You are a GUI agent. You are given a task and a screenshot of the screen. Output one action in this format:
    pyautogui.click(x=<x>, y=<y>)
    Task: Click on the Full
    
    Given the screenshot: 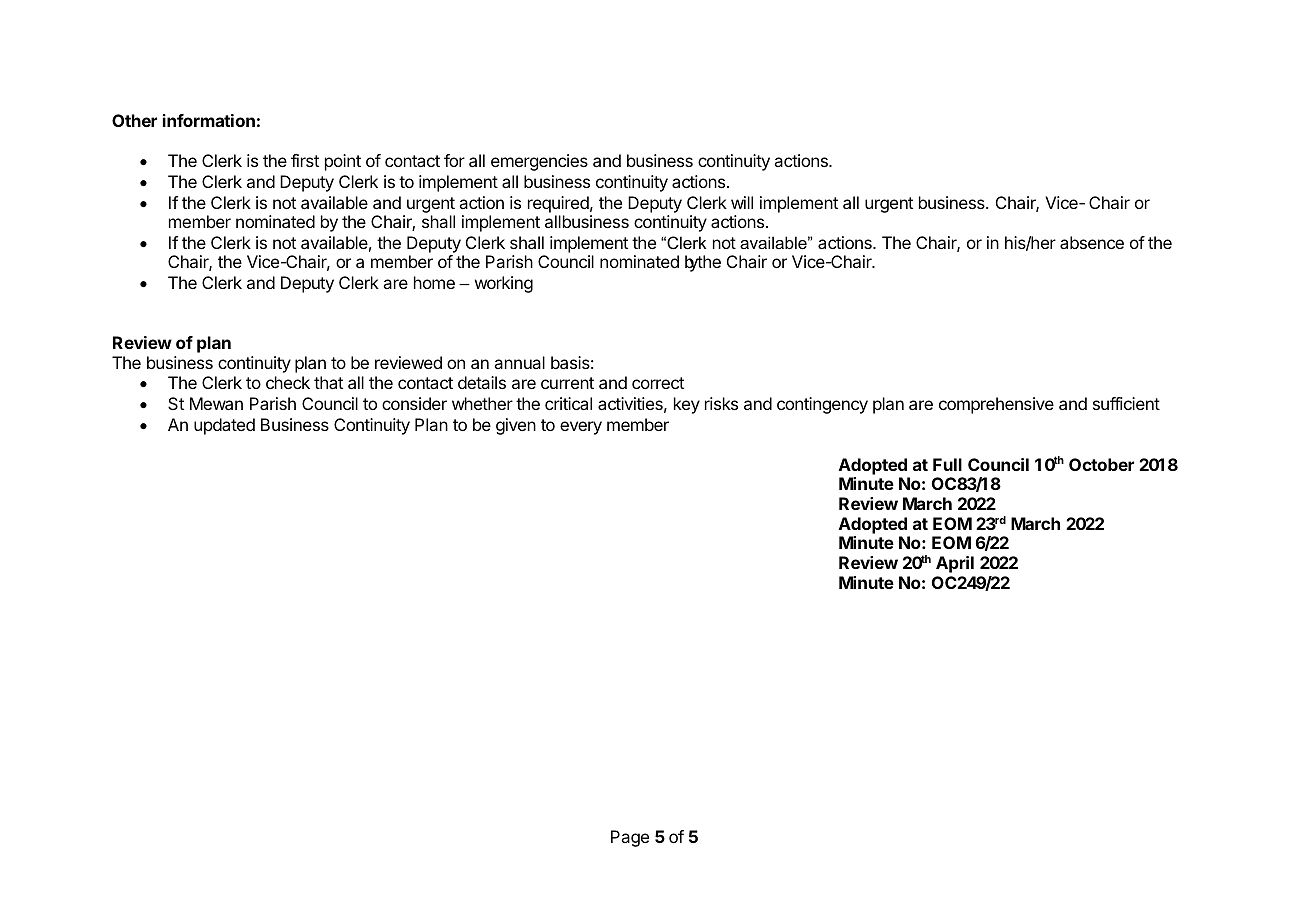 What is the action you would take?
    pyautogui.click(x=947, y=464)
